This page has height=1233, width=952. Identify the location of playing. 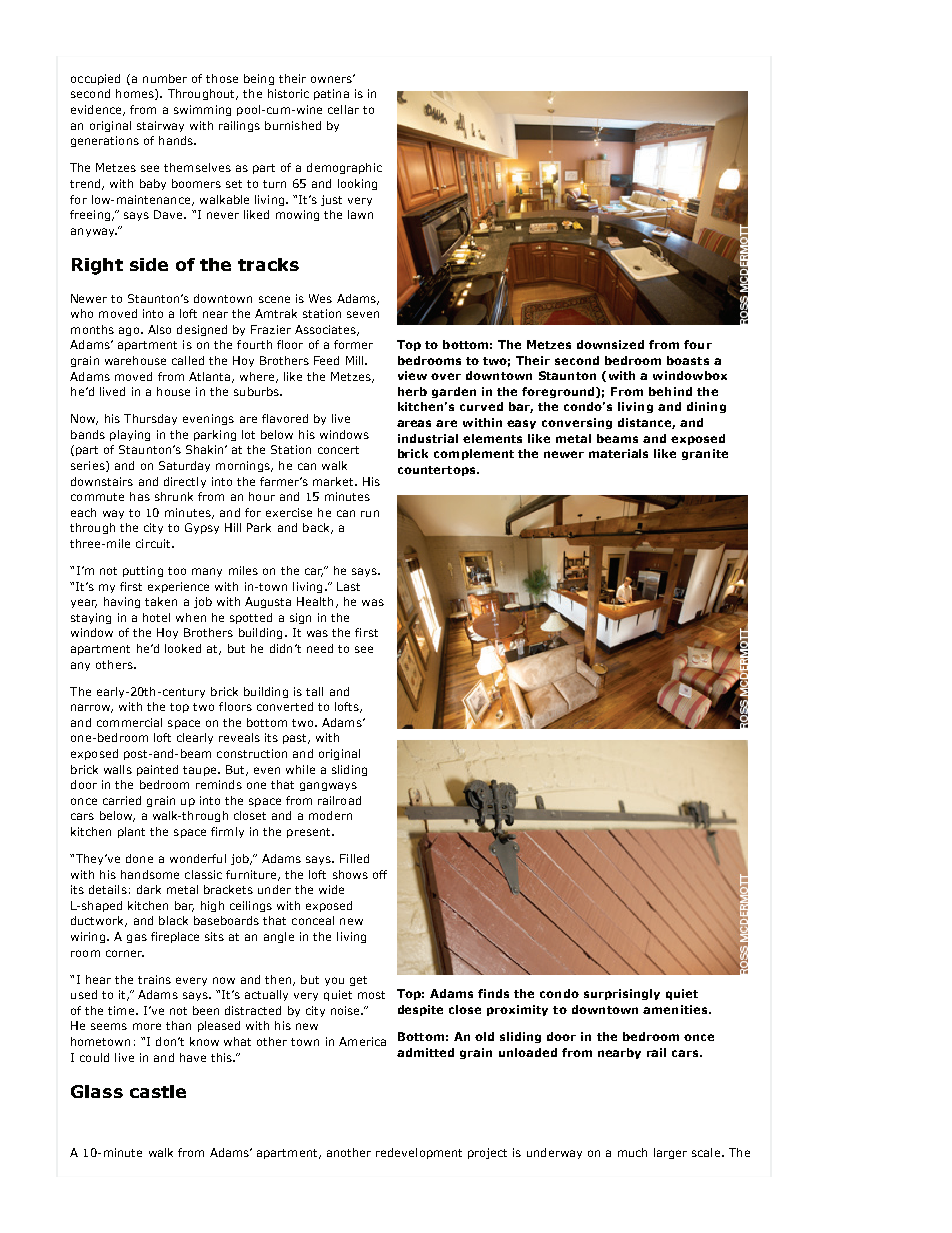
(130, 435).
